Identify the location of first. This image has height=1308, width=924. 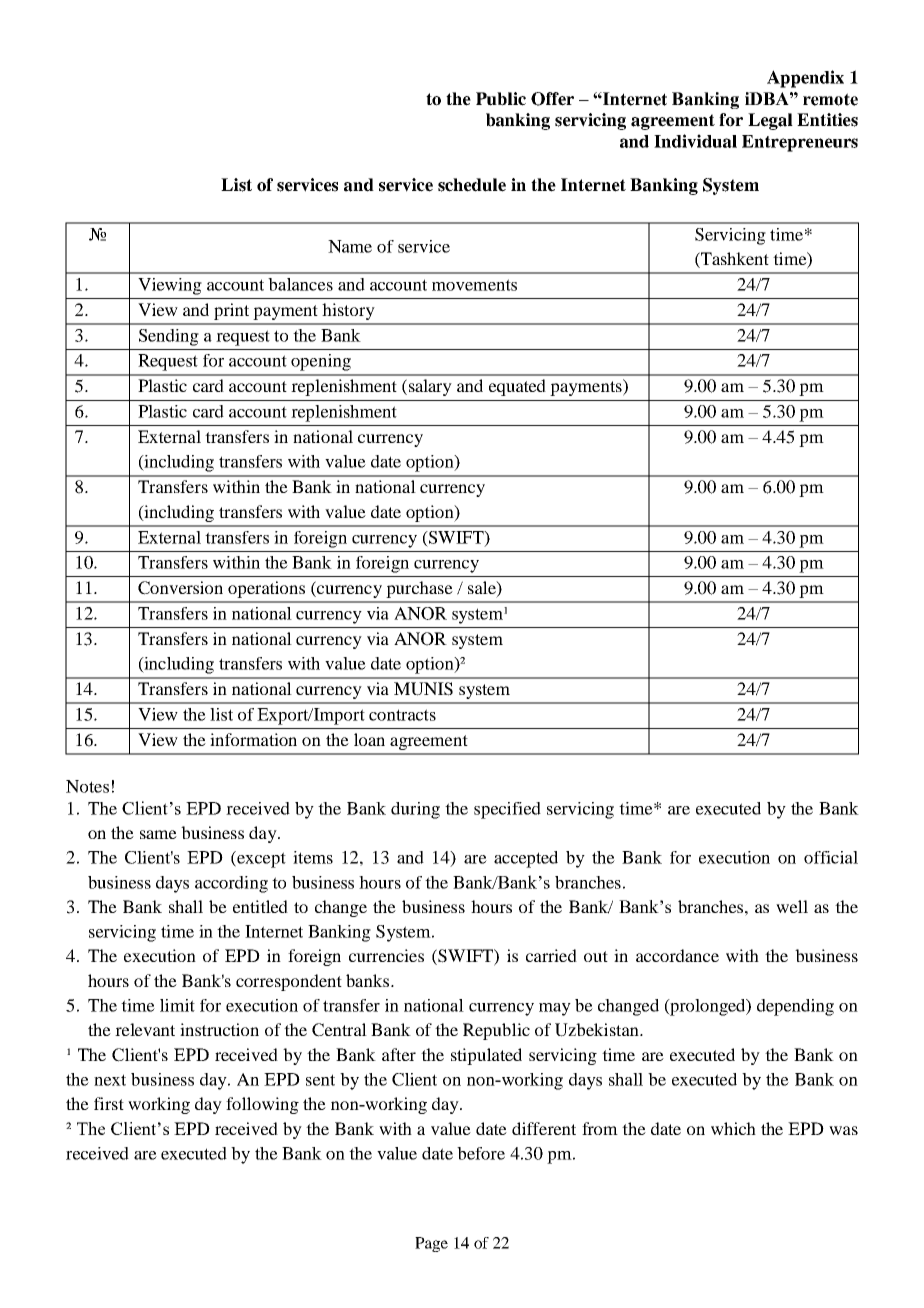
(109, 1103).
